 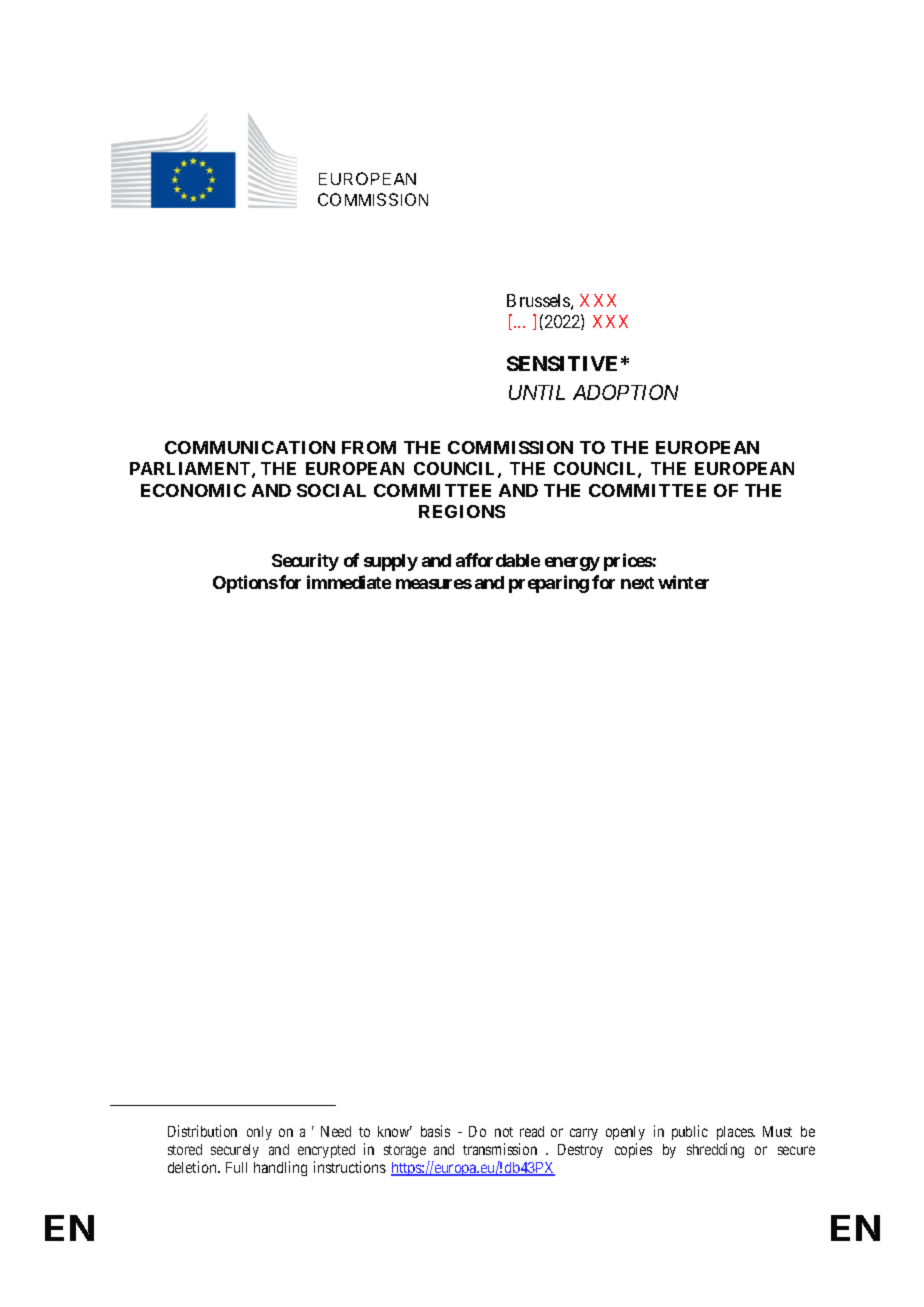 I want to click on COMMUNICATION, so click(x=250, y=447).
